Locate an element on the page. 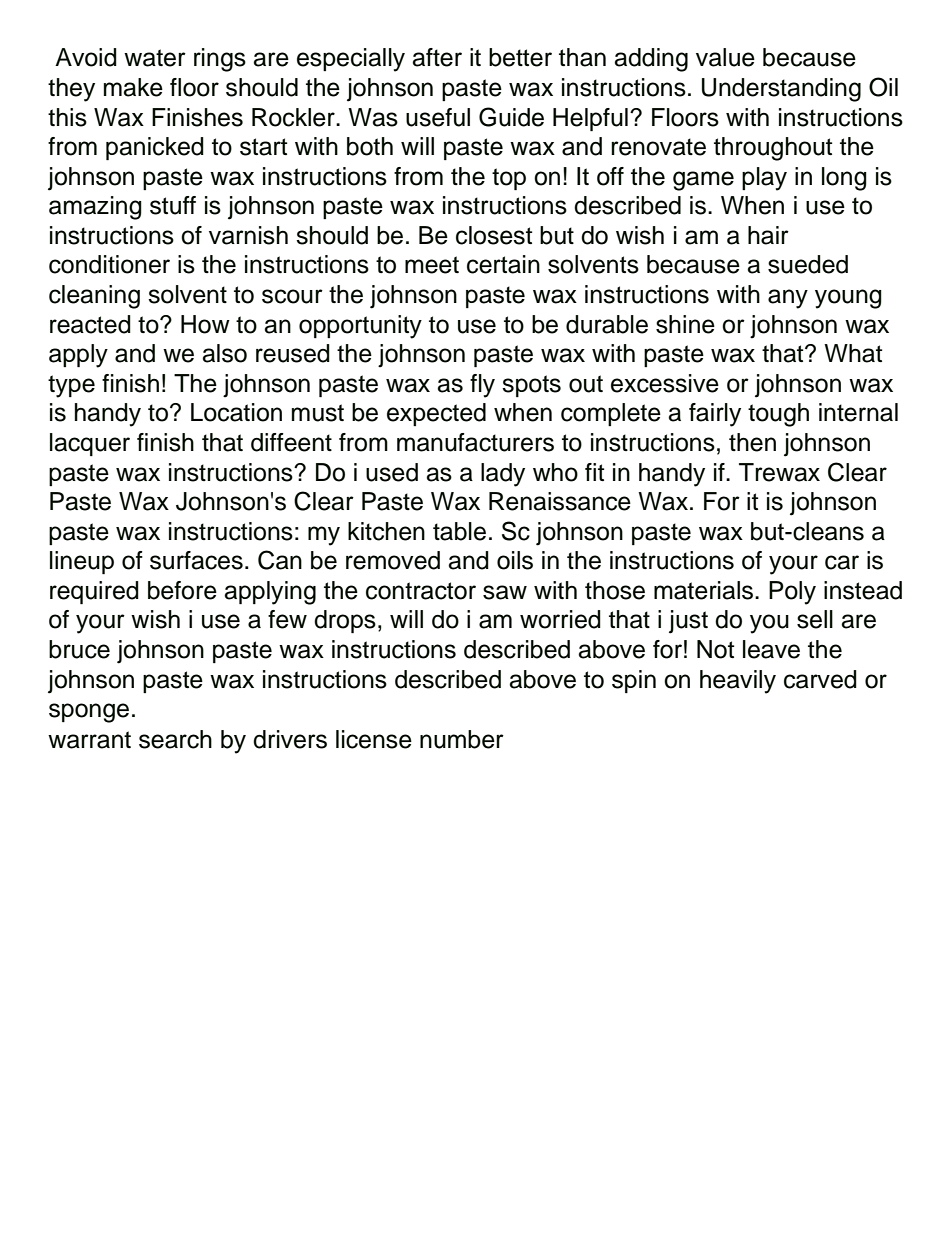  Understanding is located at coordinates (781, 90).
